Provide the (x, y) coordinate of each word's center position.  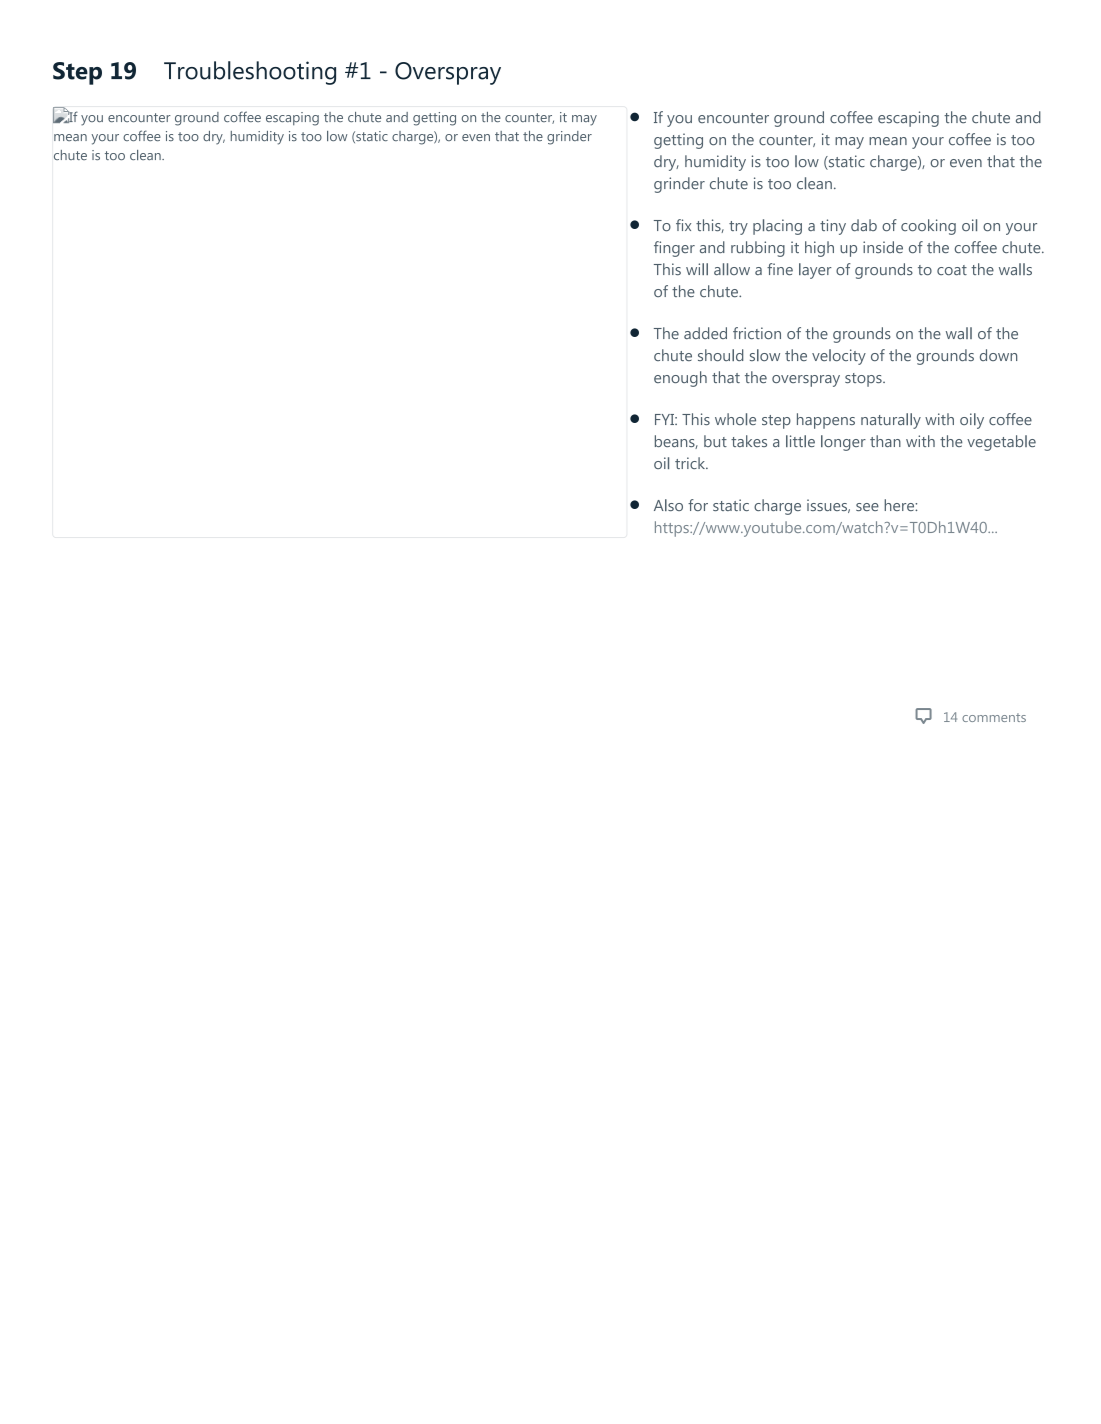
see (867, 507)
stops (864, 380)
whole (735, 419)
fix (683, 225)
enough (680, 379)
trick (691, 463)
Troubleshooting (250, 73)
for (698, 505)
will (697, 269)
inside (883, 247)
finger (674, 249)
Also (668, 505)
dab (864, 225)
